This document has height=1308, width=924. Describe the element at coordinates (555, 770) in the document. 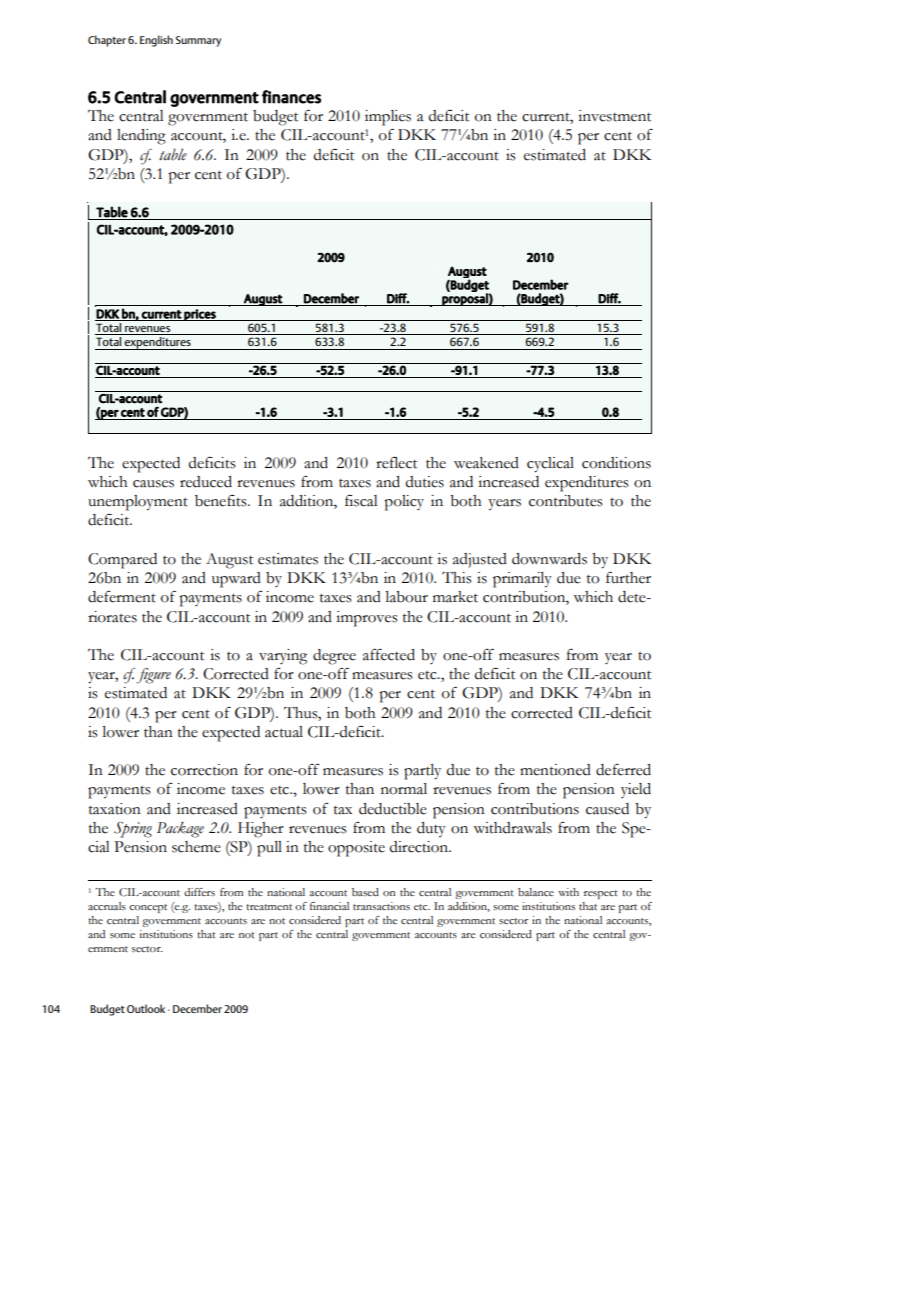

I see `mentioned` at that location.
